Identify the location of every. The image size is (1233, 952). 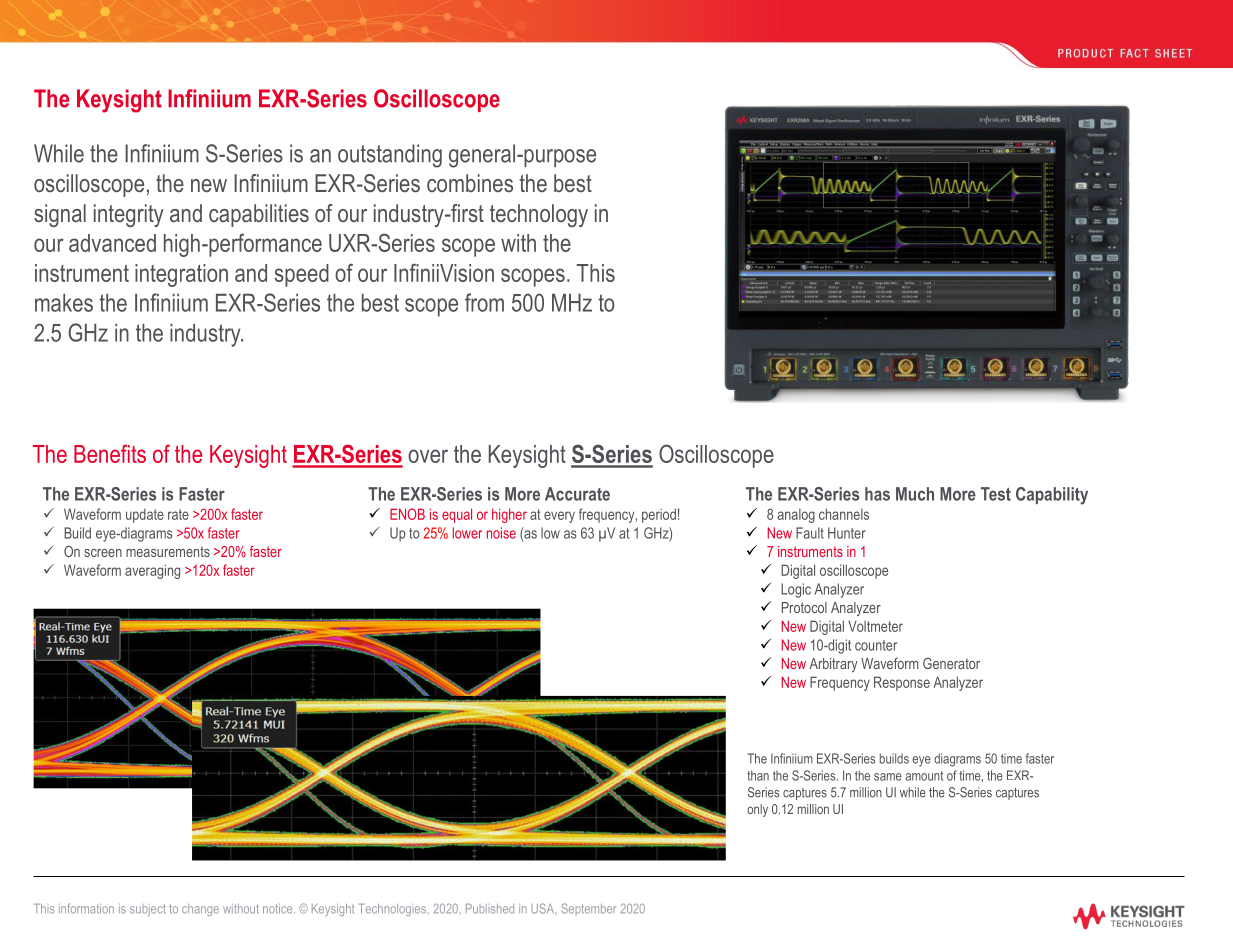
(559, 517).
